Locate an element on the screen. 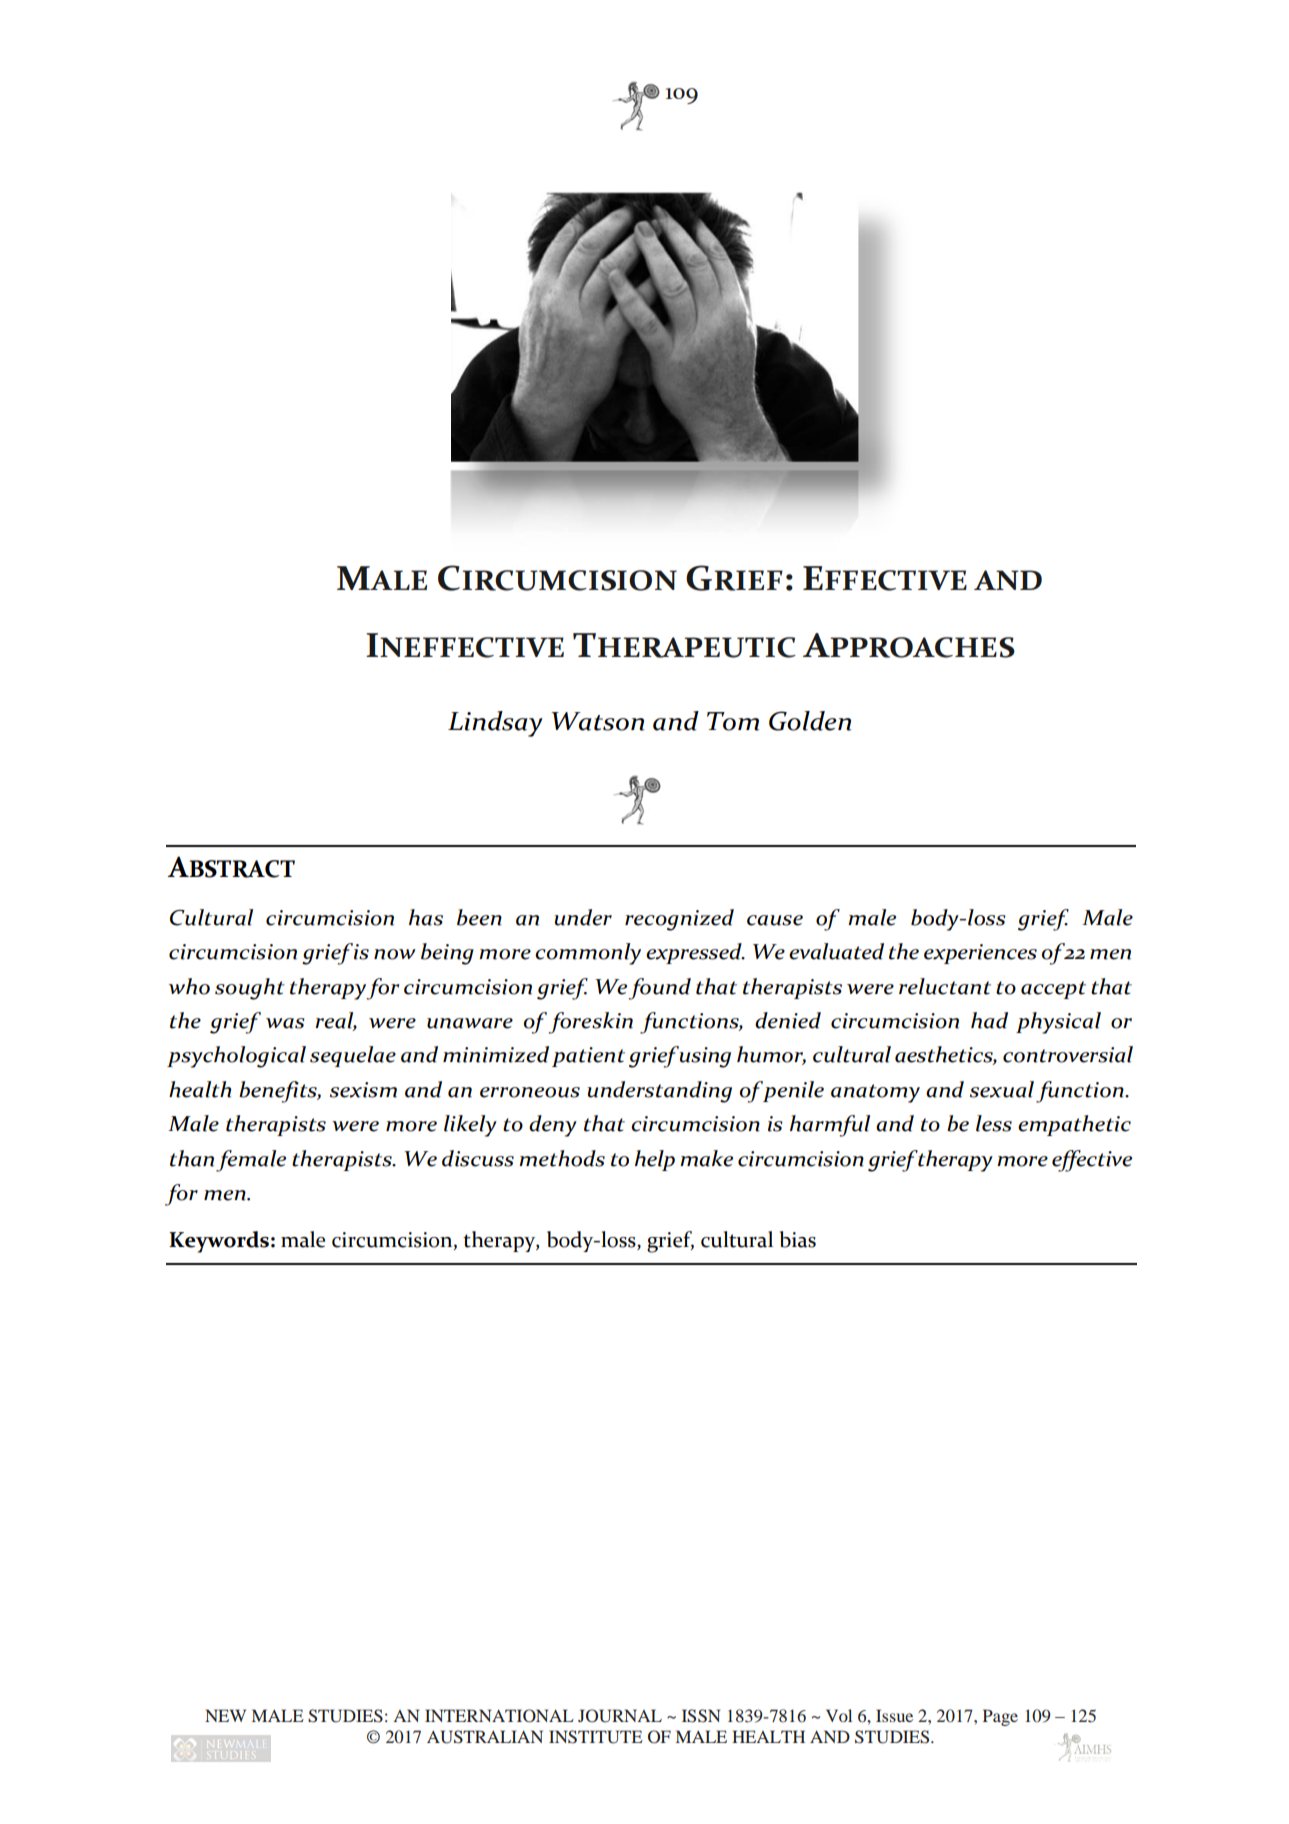  Golden is located at coordinates (810, 721).
